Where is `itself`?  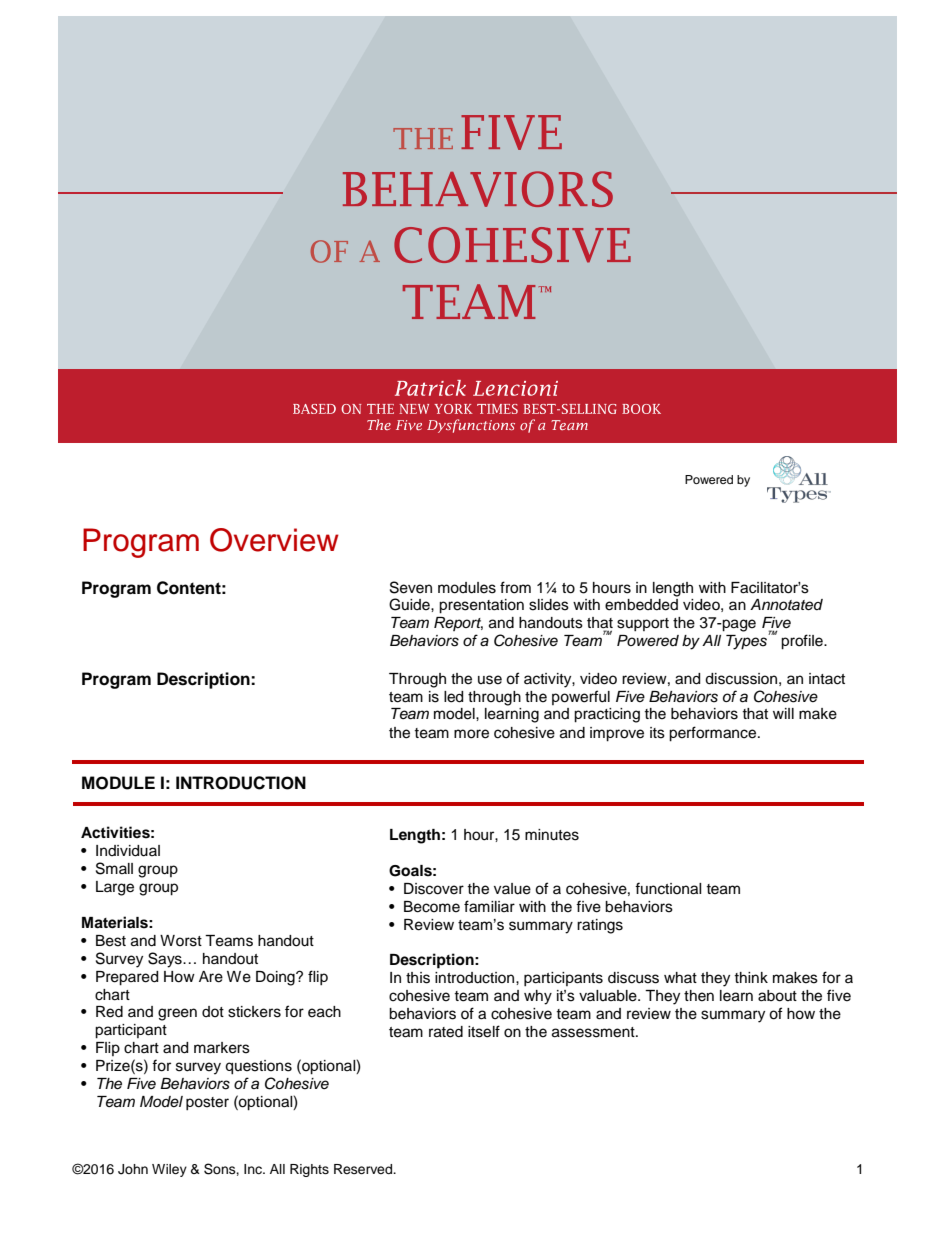 itself is located at coordinates (484, 1031).
